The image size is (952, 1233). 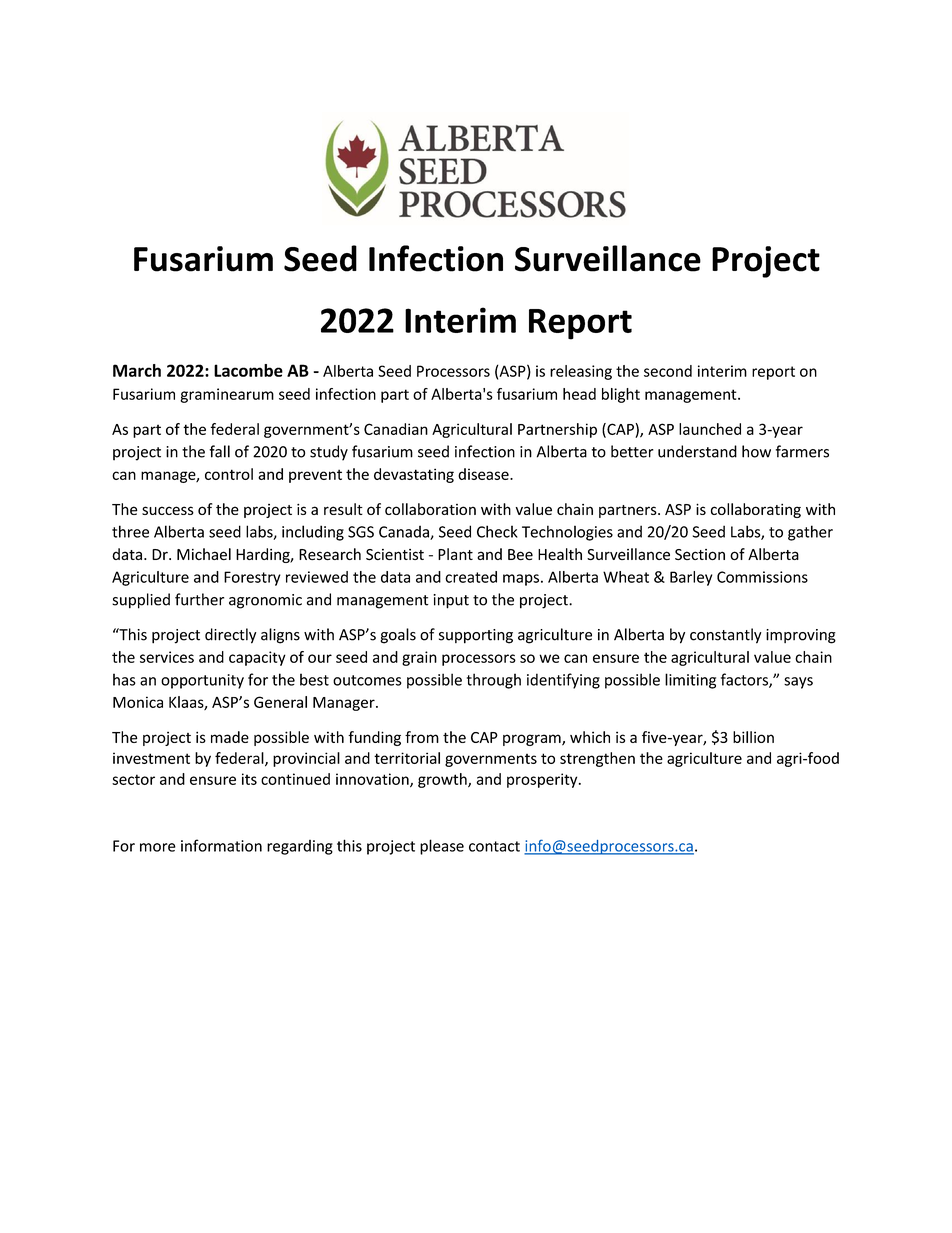 What do you see at coordinates (158, 847) in the document?
I see `more` at bounding box center [158, 847].
